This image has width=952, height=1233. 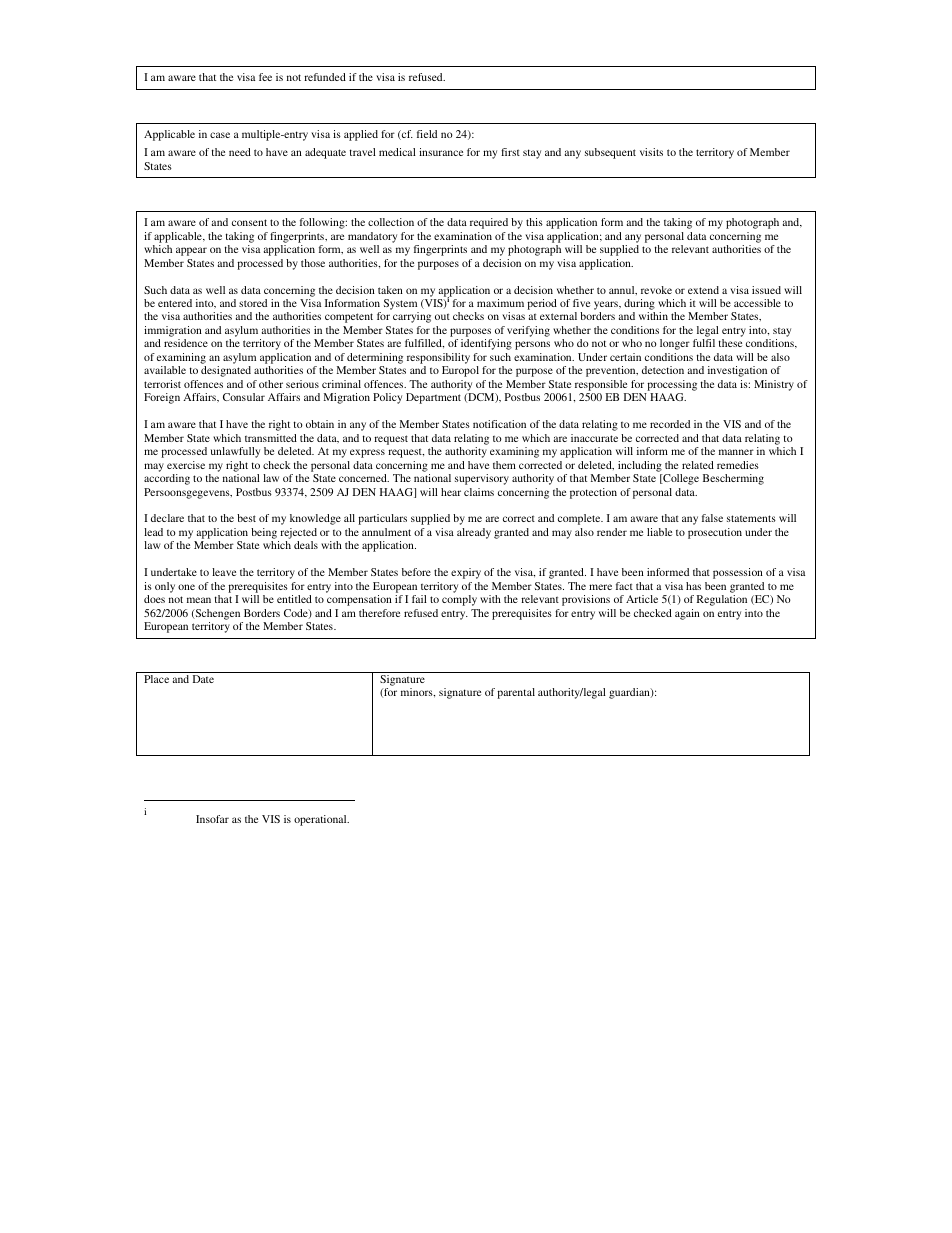 What do you see at coordinates (651, 152) in the image?
I see `visits` at bounding box center [651, 152].
